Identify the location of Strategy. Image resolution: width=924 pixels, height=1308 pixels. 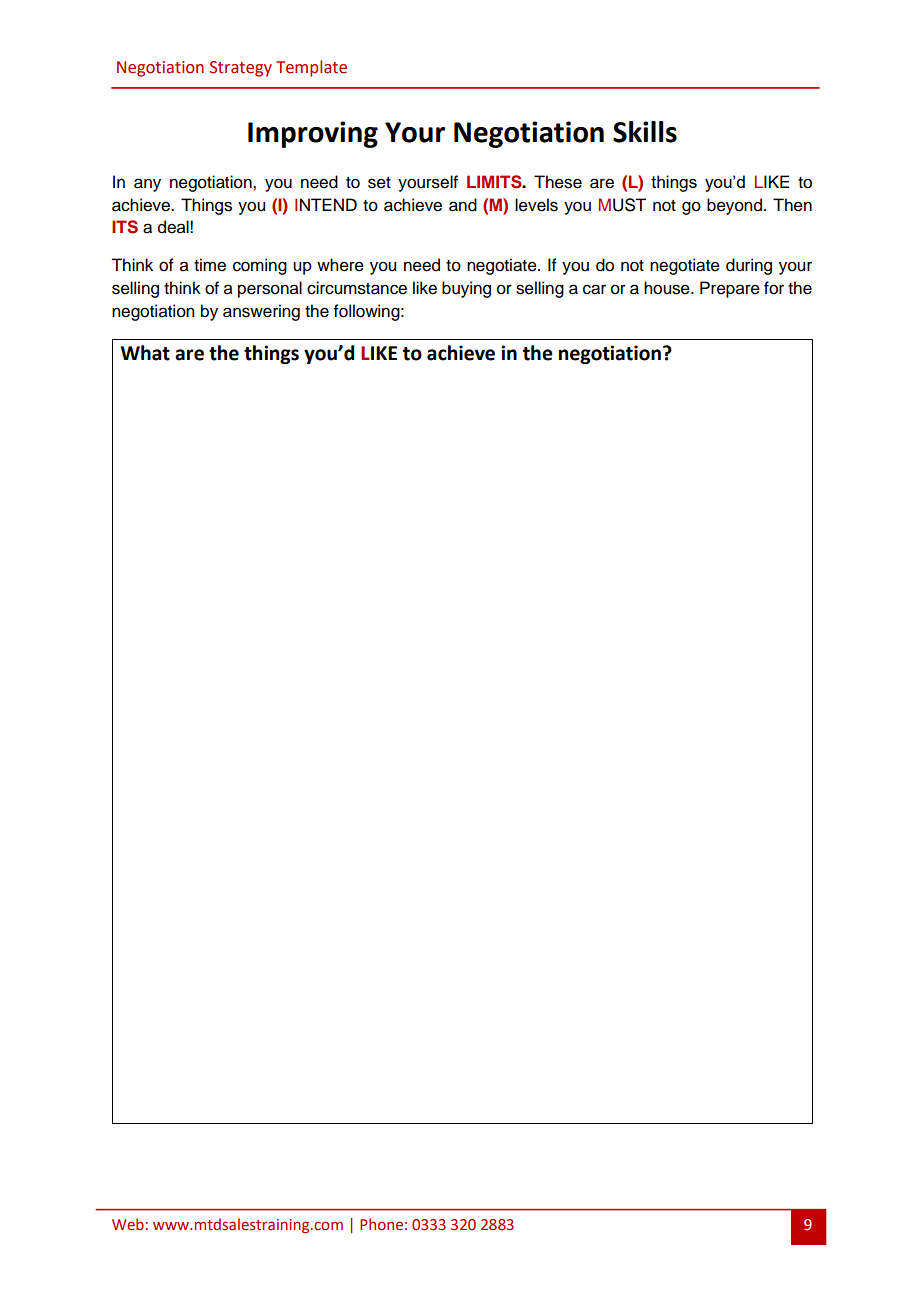
(241, 69).
